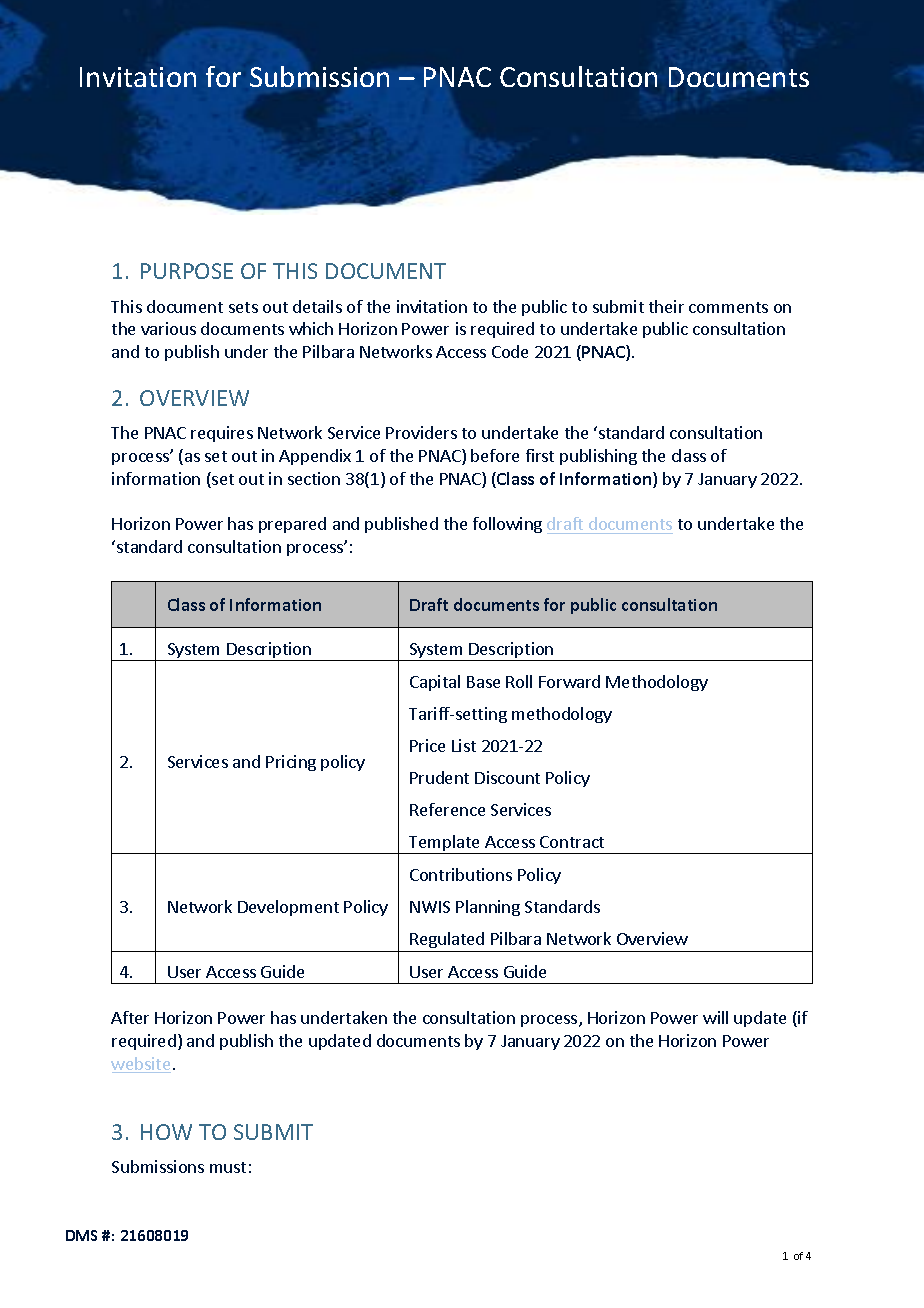  I want to click on will, so click(715, 1017).
